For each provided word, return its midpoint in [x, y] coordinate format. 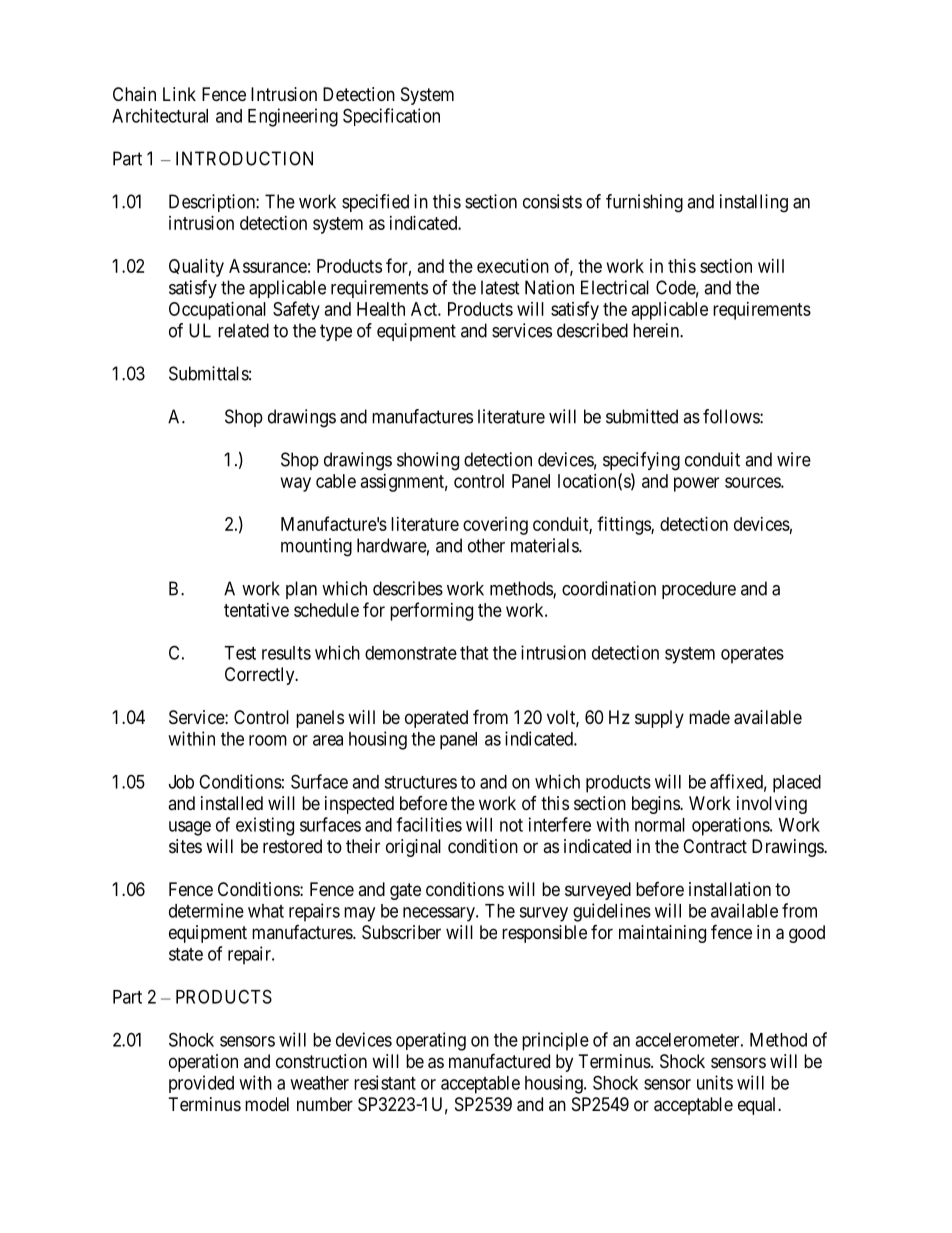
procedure [699, 590]
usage [190, 828]
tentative [256, 610]
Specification [391, 117]
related [243, 330]
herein [657, 330]
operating [431, 1041]
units [715, 1082]
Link [179, 94]
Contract [715, 846]
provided [201, 1084]
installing [754, 203]
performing [431, 611]
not [511, 825]
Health [381, 309]
